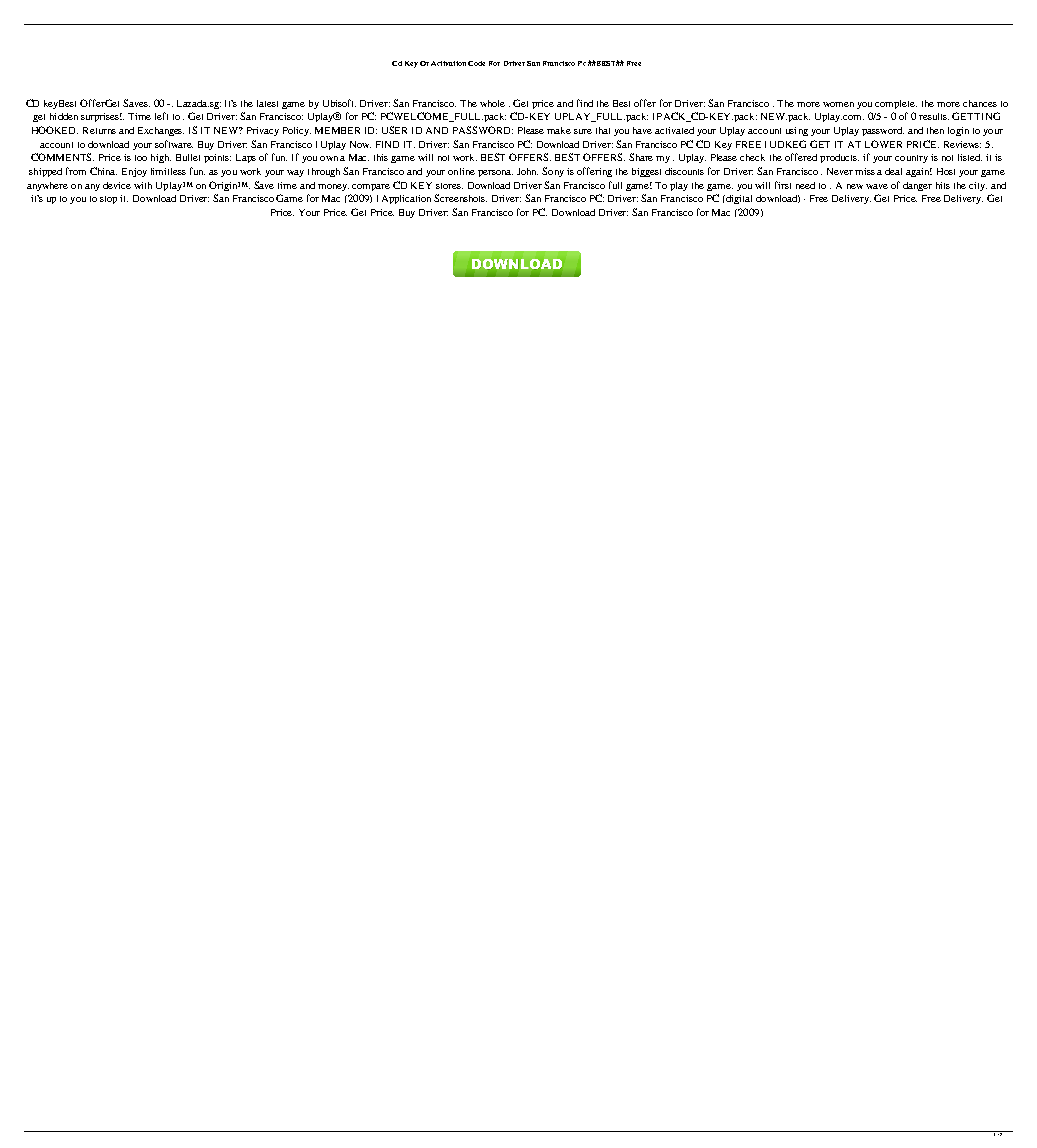 The height and width of the screenshot is (1148, 1037). What do you see at coordinates (460, 198) in the screenshot?
I see `Screenshots` at bounding box center [460, 198].
